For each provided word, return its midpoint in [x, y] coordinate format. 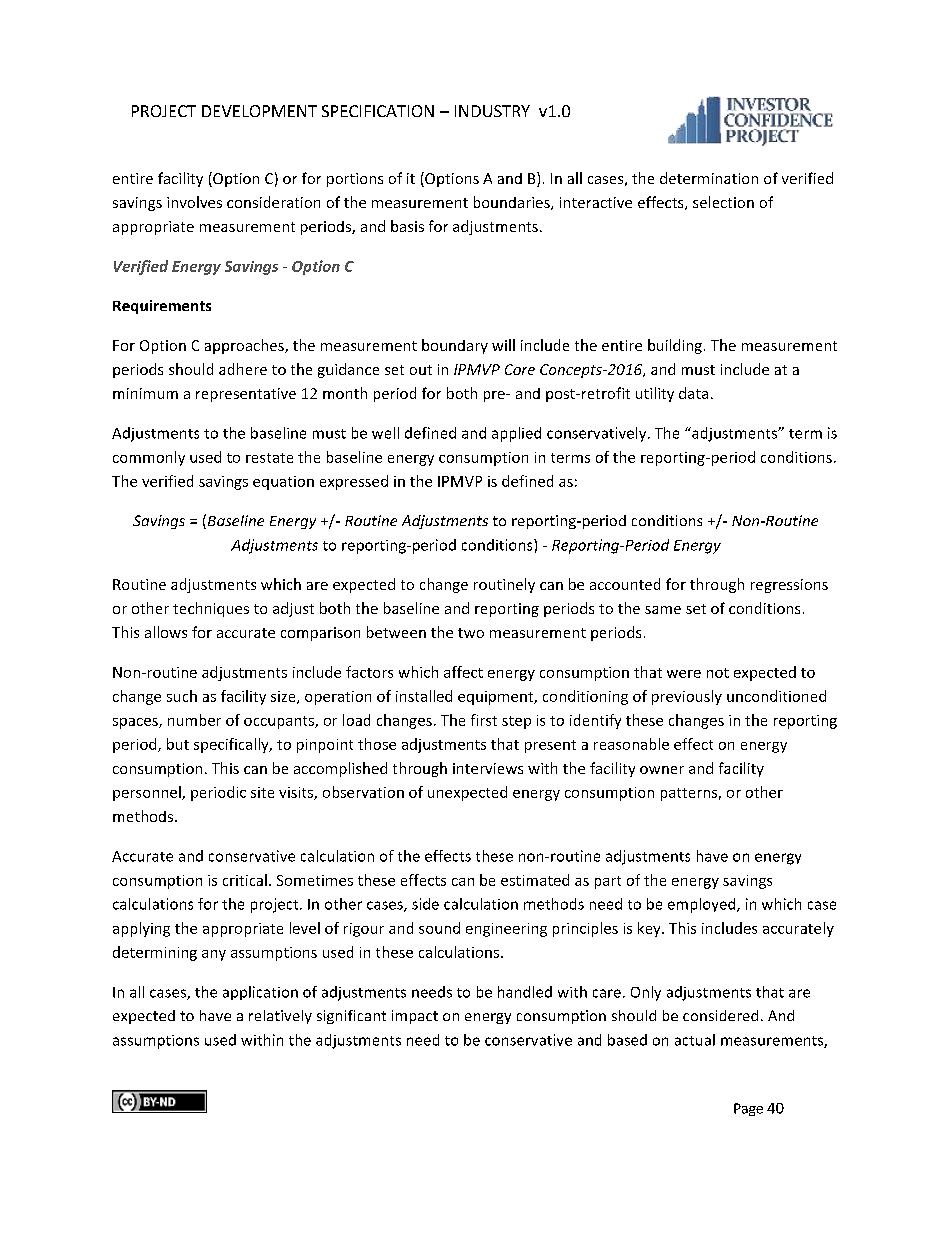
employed [703, 905]
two [471, 633]
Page [748, 1109]
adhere [243, 369]
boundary [455, 346]
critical [245, 880]
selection [723, 202]
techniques [211, 609]
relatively [280, 1017]
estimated [535, 880]
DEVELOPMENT [259, 111]
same [663, 610]
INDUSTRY [492, 111]
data [693, 393]
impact [415, 1017]
